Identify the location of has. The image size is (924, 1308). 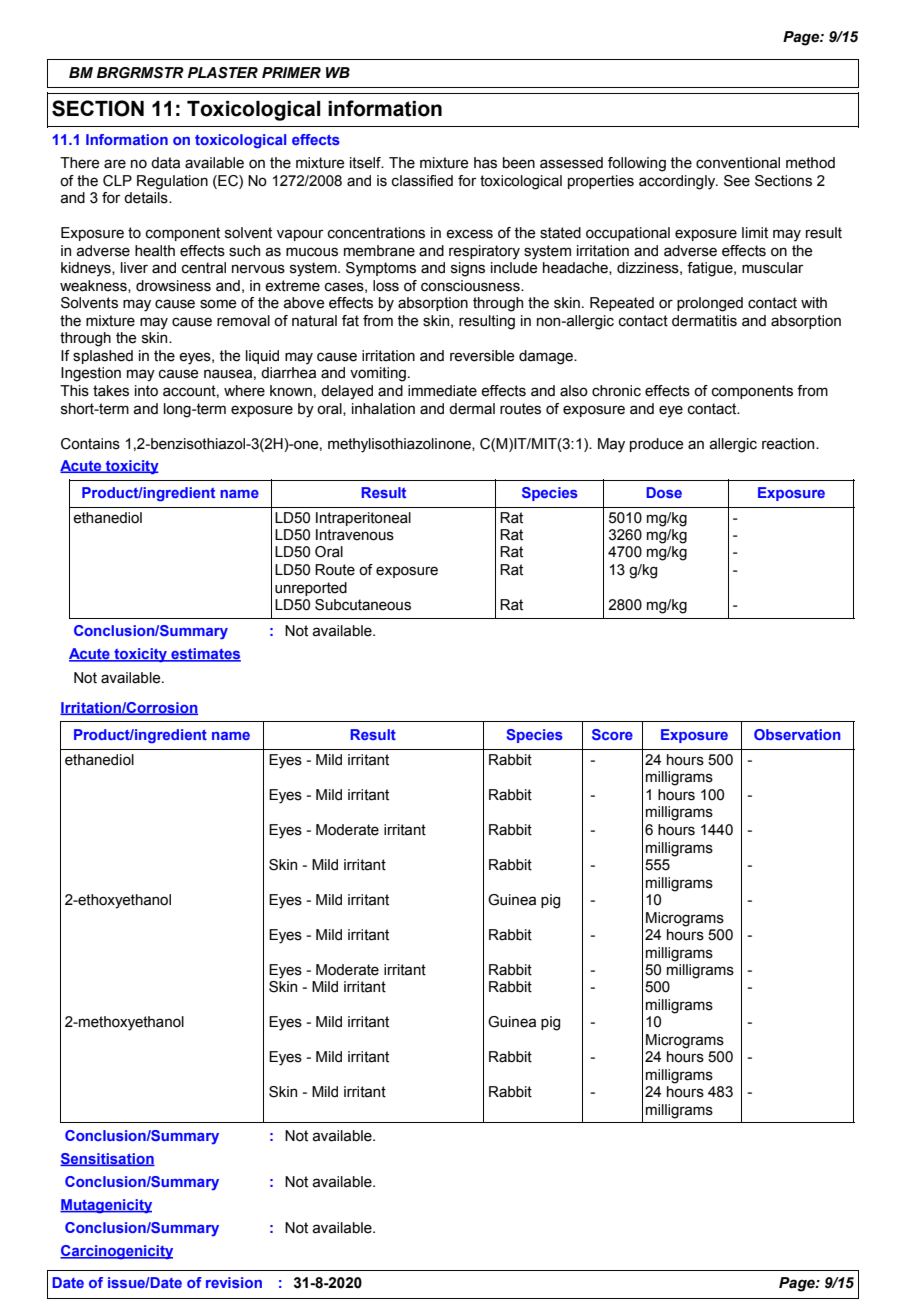
(485, 163).
